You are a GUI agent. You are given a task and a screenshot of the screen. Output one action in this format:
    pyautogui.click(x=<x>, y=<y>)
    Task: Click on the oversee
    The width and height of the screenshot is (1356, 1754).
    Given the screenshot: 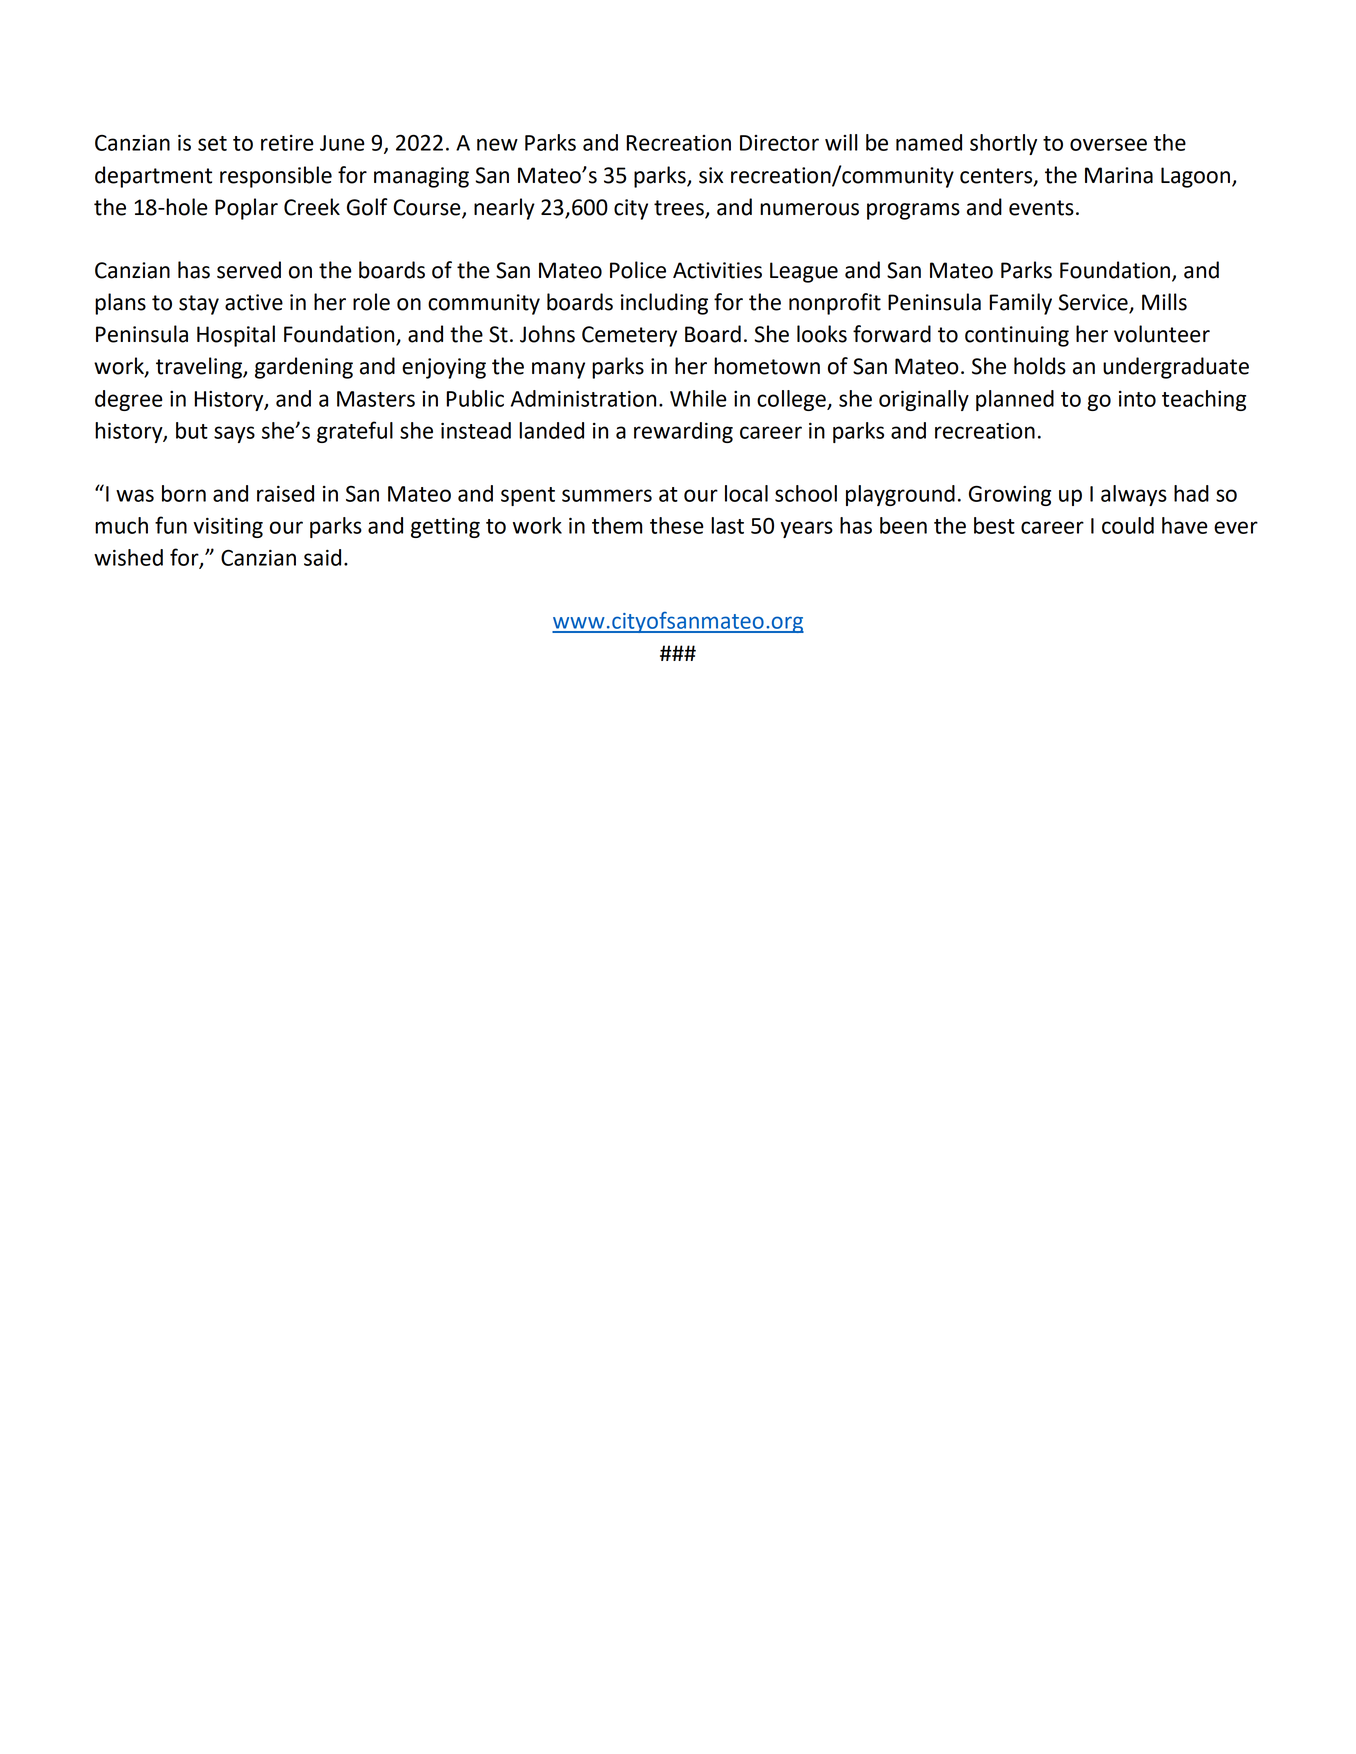 What is the action you would take?
    pyautogui.click(x=1108, y=144)
